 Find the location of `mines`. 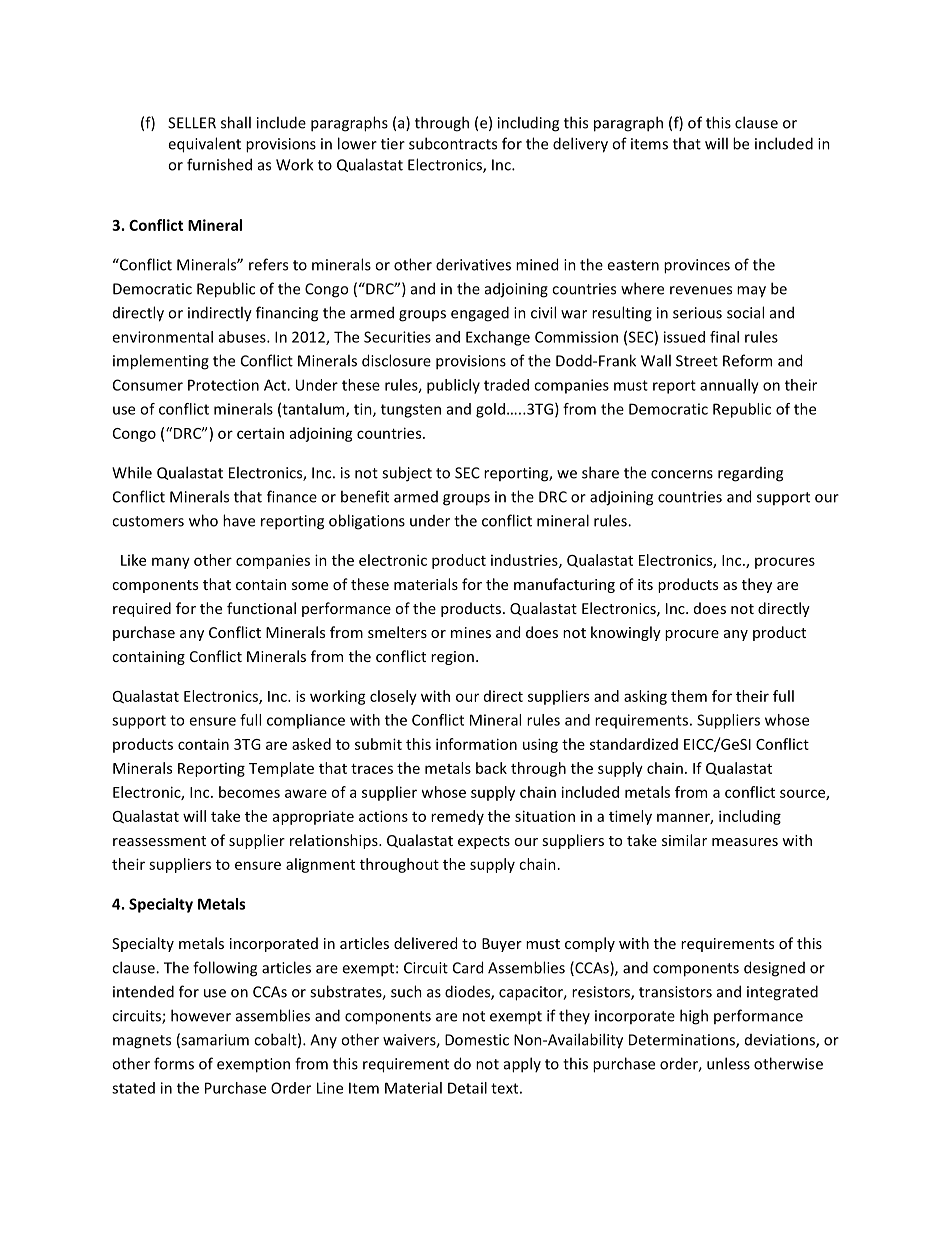

mines is located at coordinates (471, 632).
